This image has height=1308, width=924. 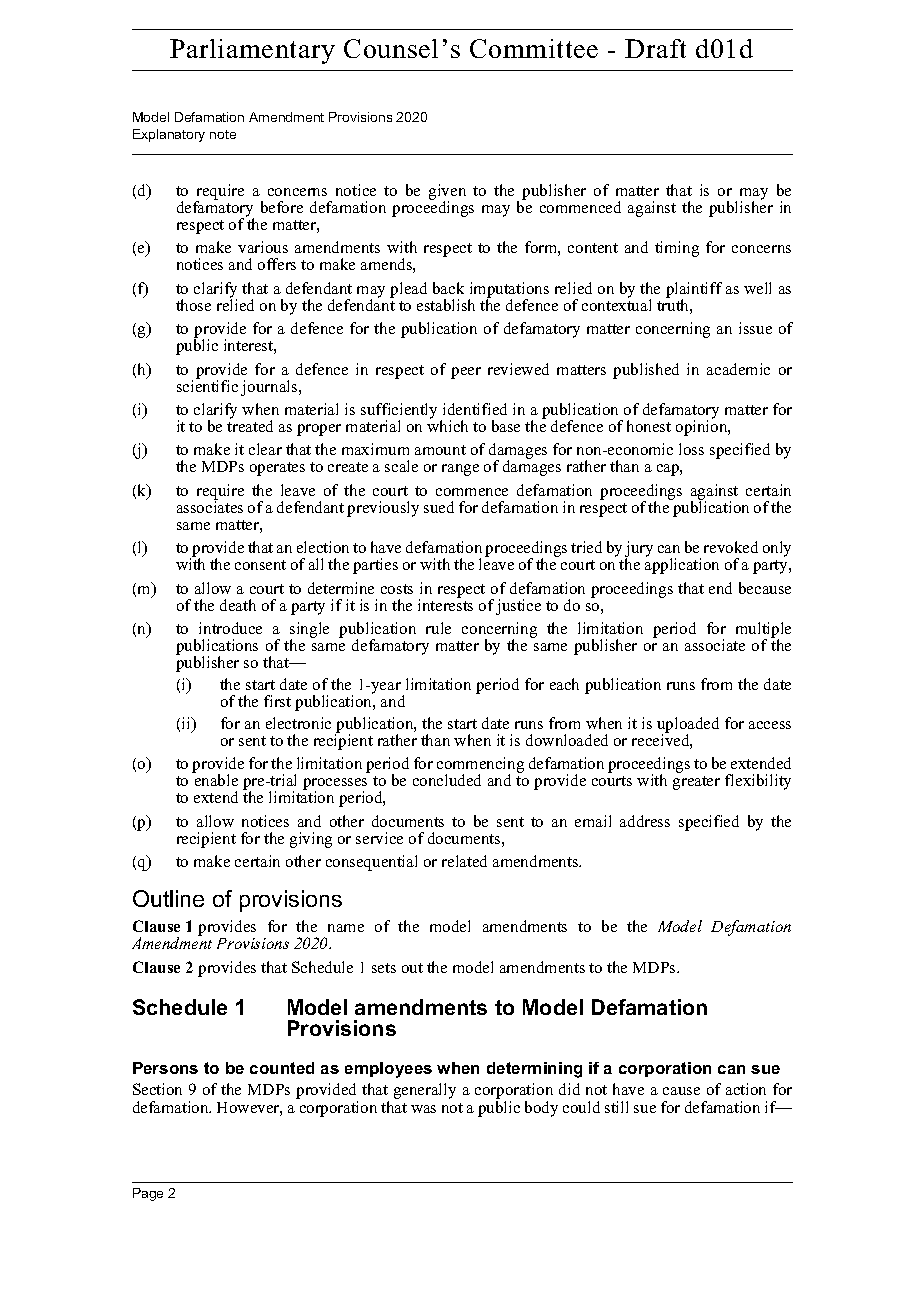 I want to click on Page, so click(x=148, y=1194).
